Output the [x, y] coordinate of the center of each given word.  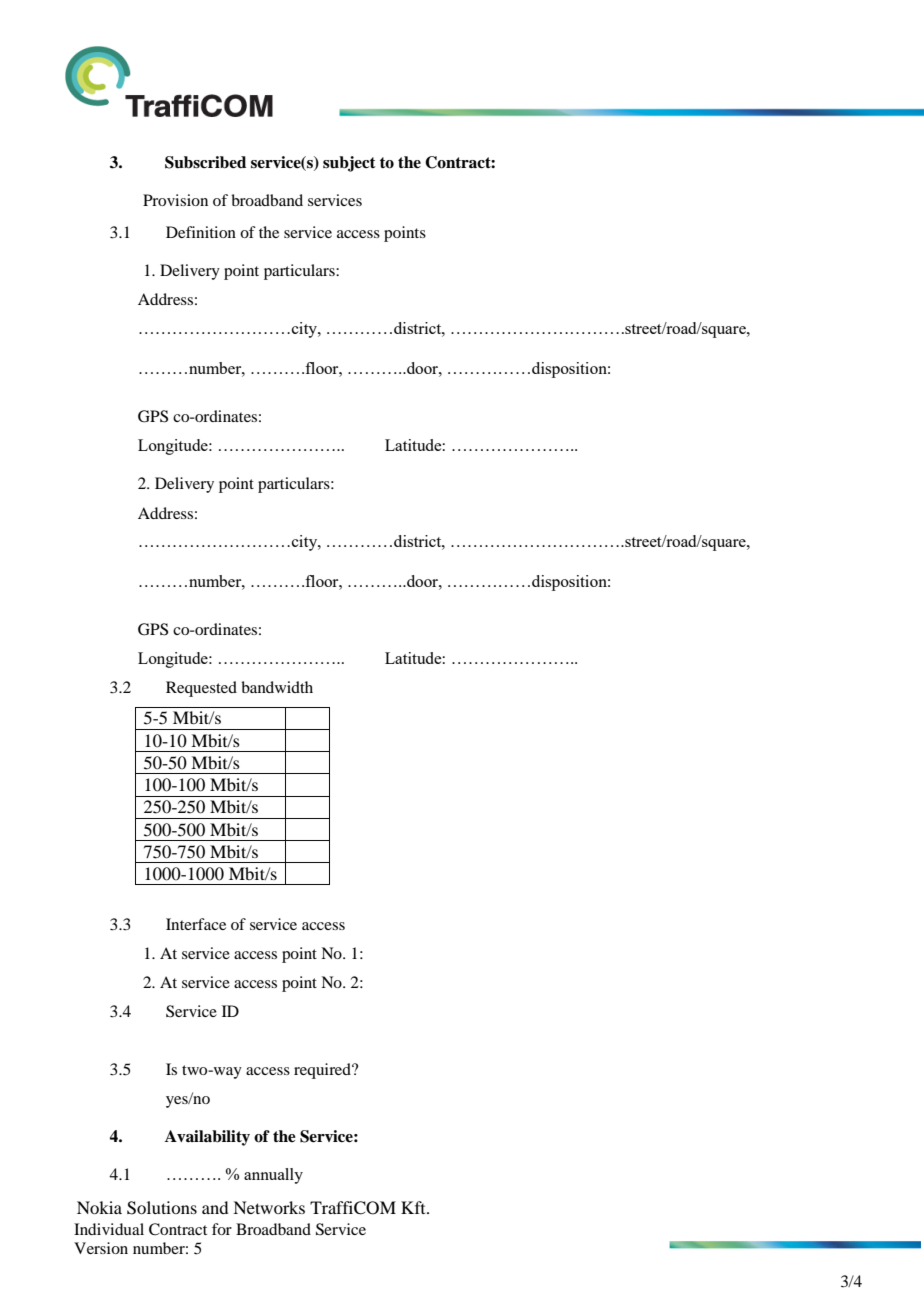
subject [349, 164]
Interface [196, 924]
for [222, 1229]
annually [273, 1176]
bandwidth [277, 687]
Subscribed [205, 162]
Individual [109, 1229]
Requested [201, 689]
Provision [175, 200]
